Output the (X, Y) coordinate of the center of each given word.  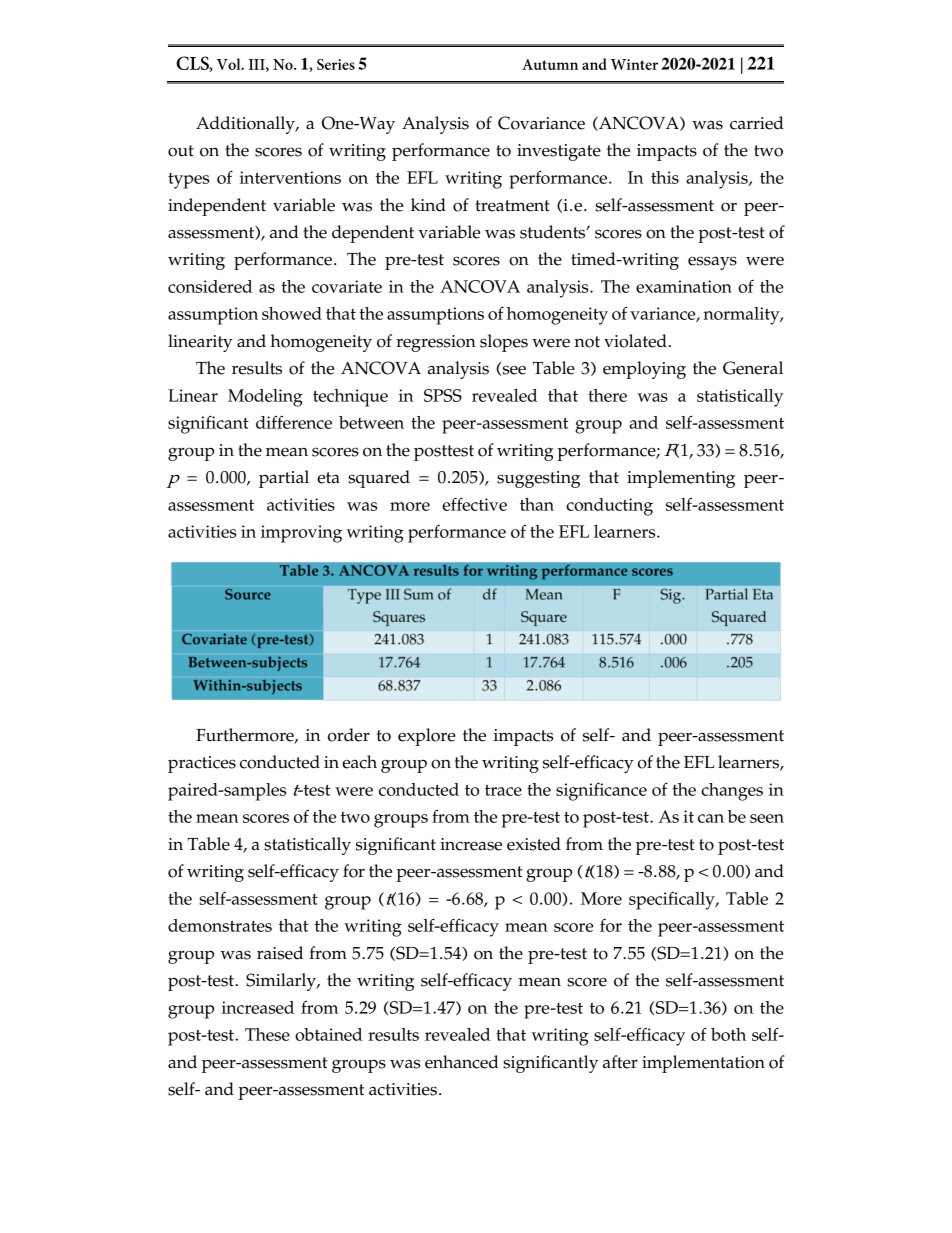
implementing (681, 479)
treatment (512, 206)
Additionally (246, 125)
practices (202, 764)
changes (732, 792)
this (665, 177)
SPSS (443, 395)
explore (426, 737)
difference (294, 422)
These (267, 1034)
